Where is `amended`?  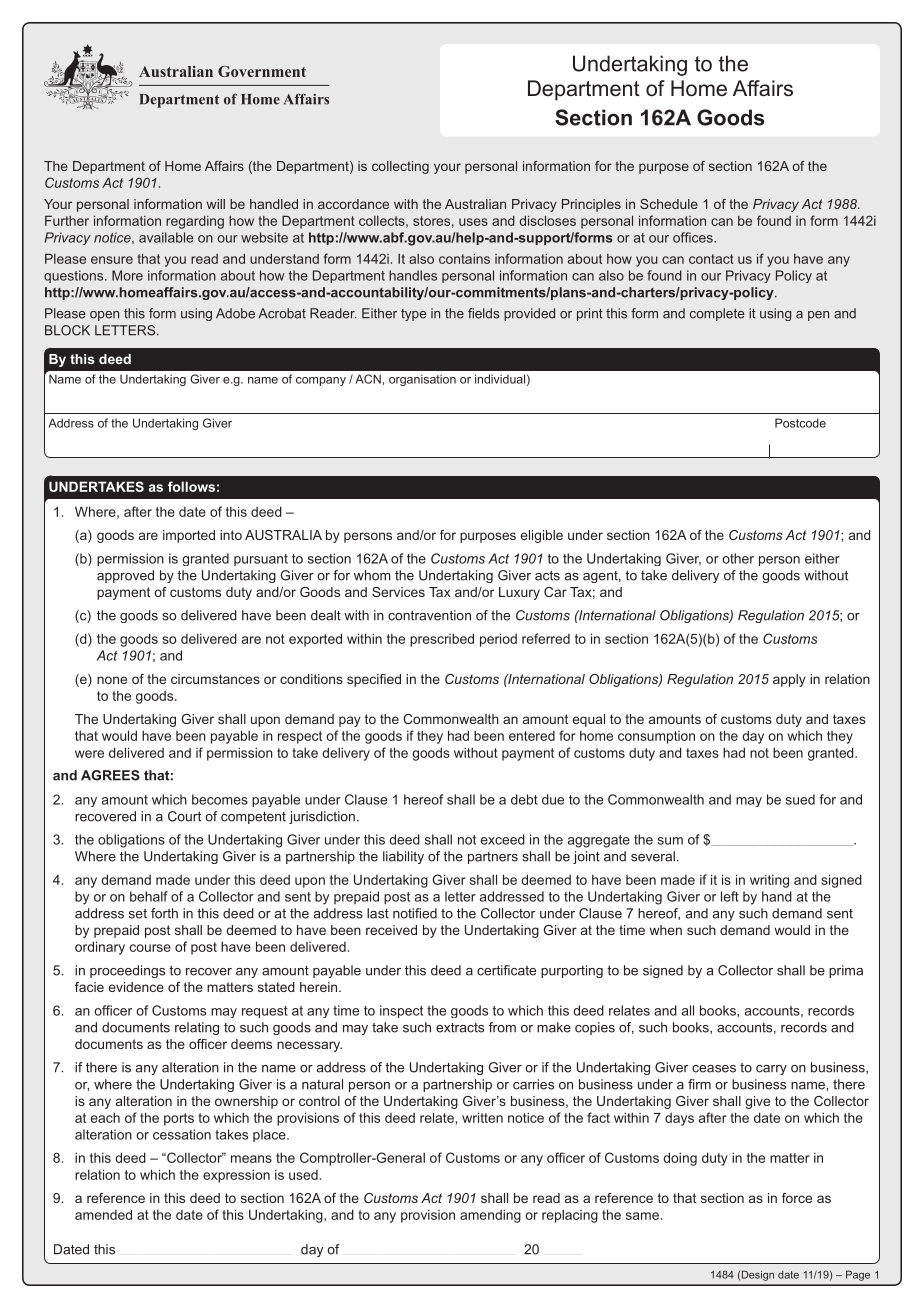
amended is located at coordinates (103, 1214).
